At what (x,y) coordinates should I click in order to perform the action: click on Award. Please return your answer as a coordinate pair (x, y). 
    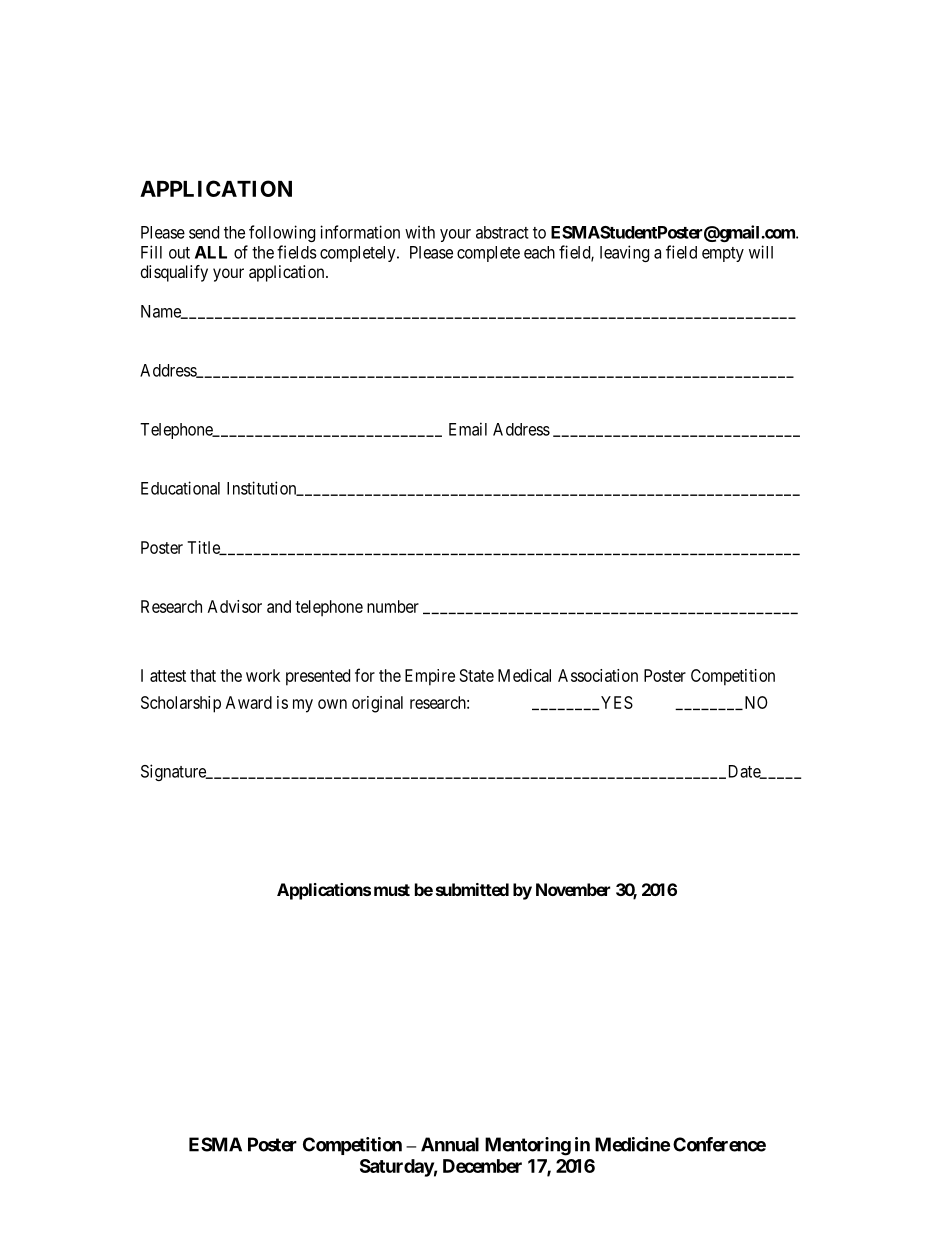
    Looking at the image, I should click on (249, 702).
